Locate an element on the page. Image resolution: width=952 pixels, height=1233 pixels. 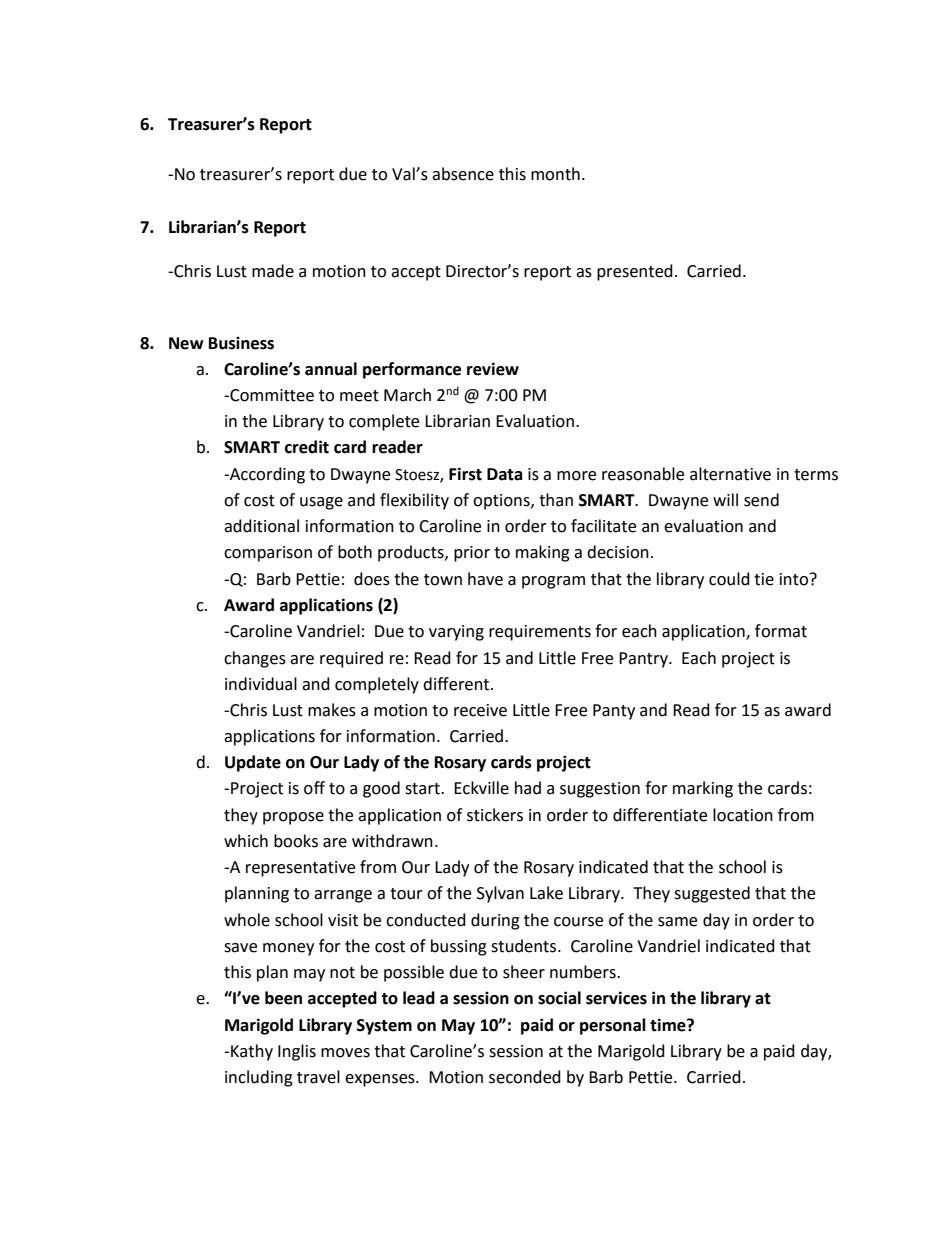
presented is located at coordinates (635, 272).
